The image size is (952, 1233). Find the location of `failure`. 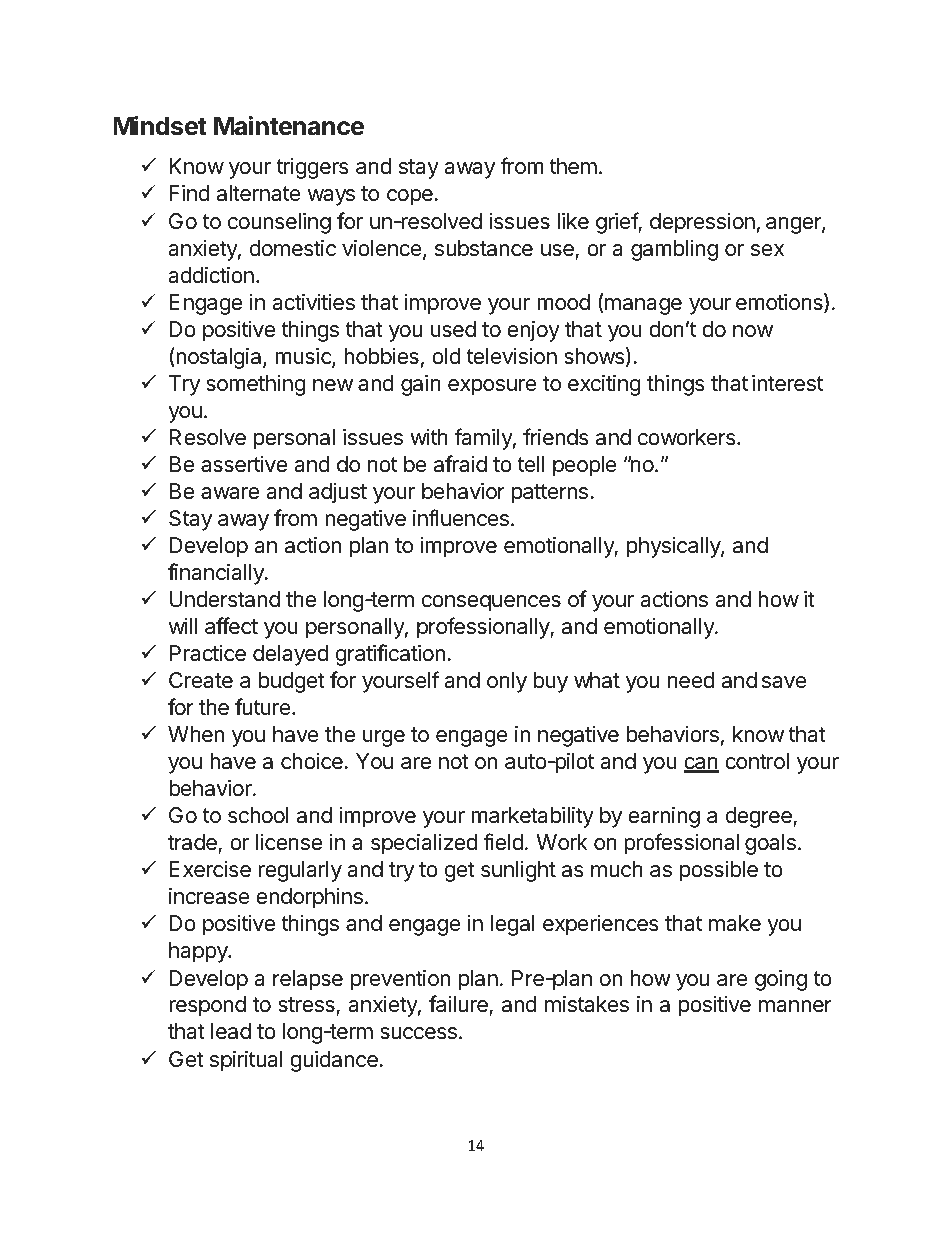

failure is located at coordinates (459, 1005).
